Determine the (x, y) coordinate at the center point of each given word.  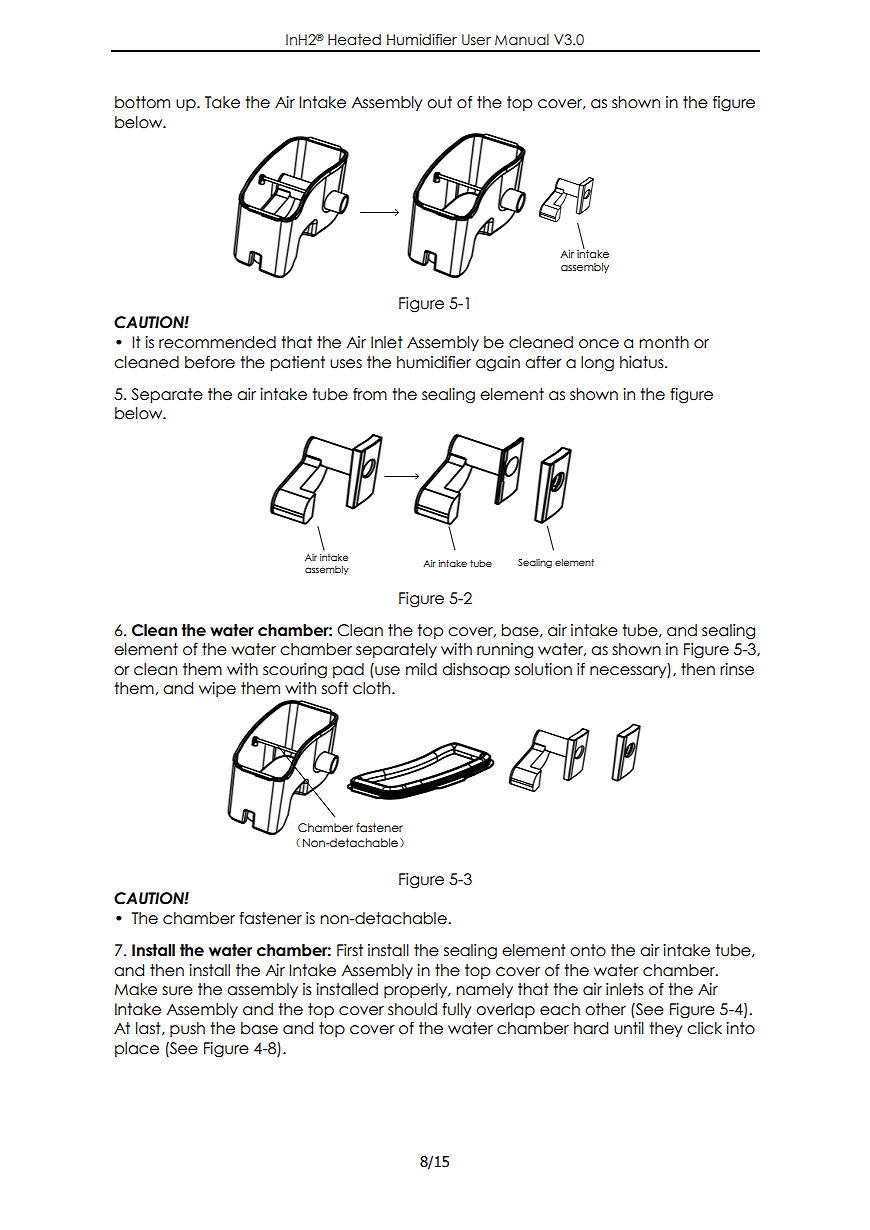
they (665, 1029)
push (187, 1029)
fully (456, 1010)
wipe (217, 689)
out (439, 102)
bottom (142, 102)
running (505, 651)
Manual (522, 40)
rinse (737, 669)
